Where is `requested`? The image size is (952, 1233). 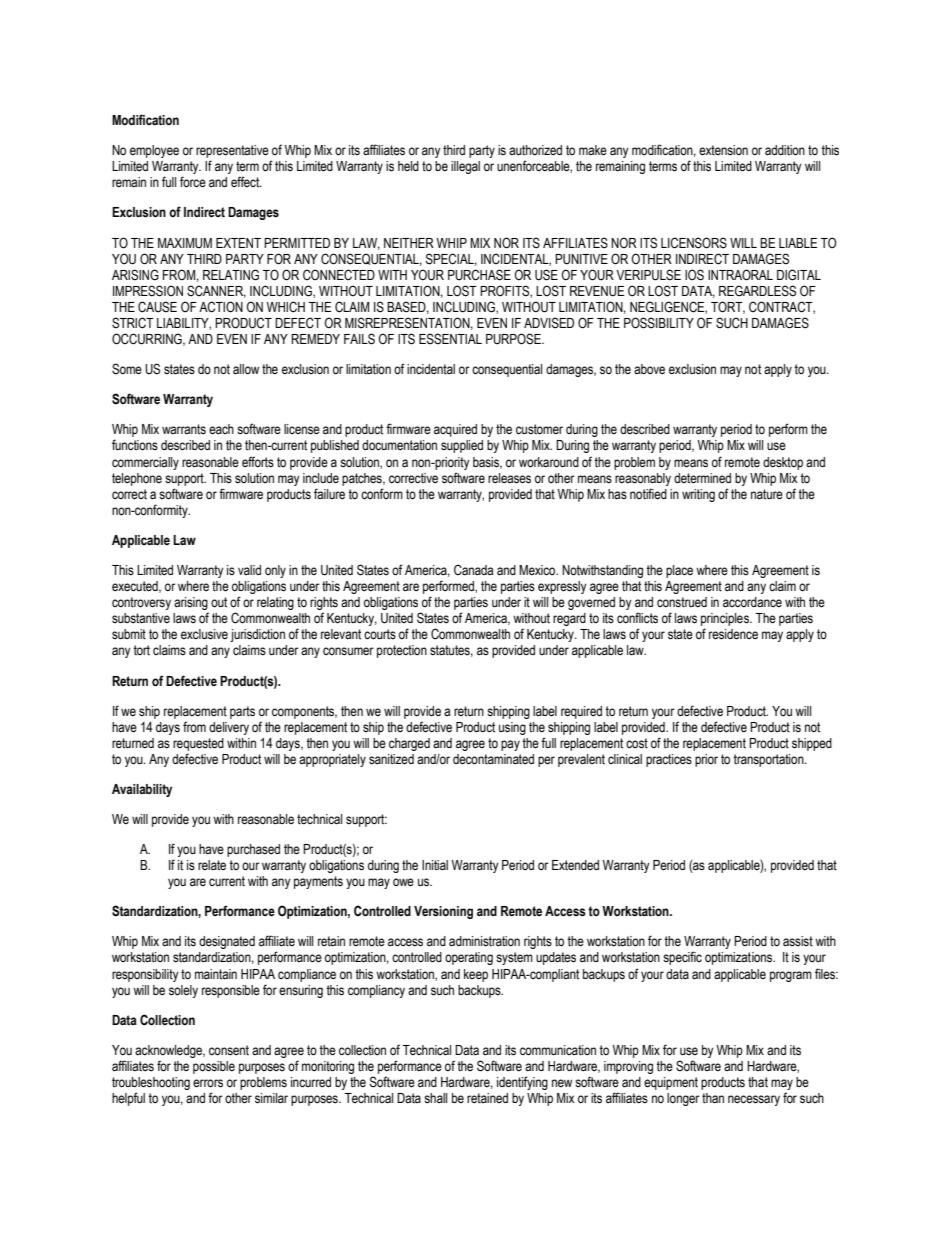
requested is located at coordinates (198, 744).
